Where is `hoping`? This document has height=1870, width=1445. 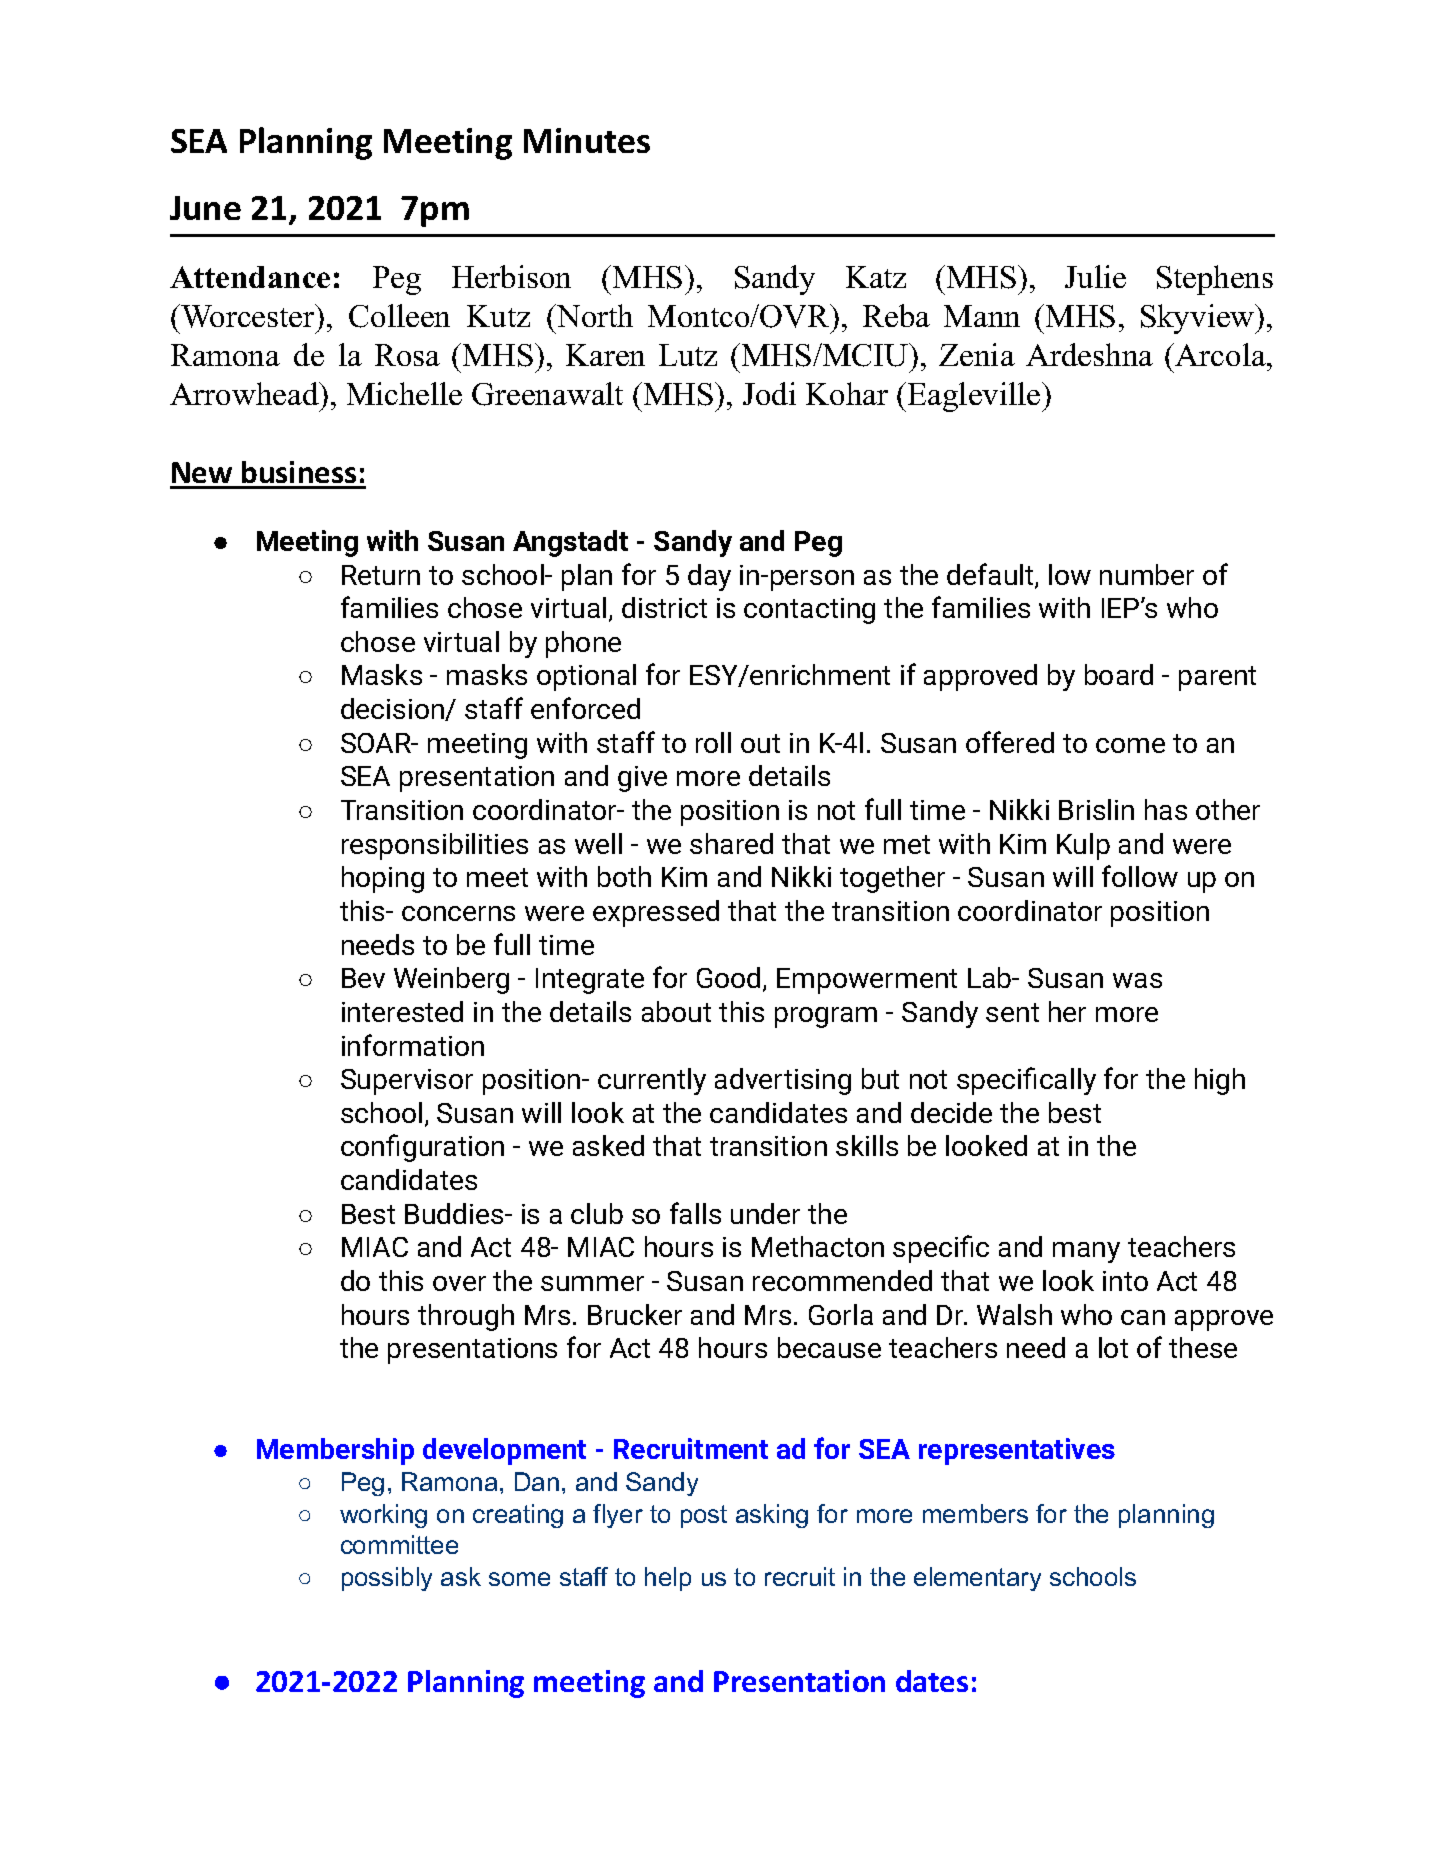 hoping is located at coordinates (383, 879).
